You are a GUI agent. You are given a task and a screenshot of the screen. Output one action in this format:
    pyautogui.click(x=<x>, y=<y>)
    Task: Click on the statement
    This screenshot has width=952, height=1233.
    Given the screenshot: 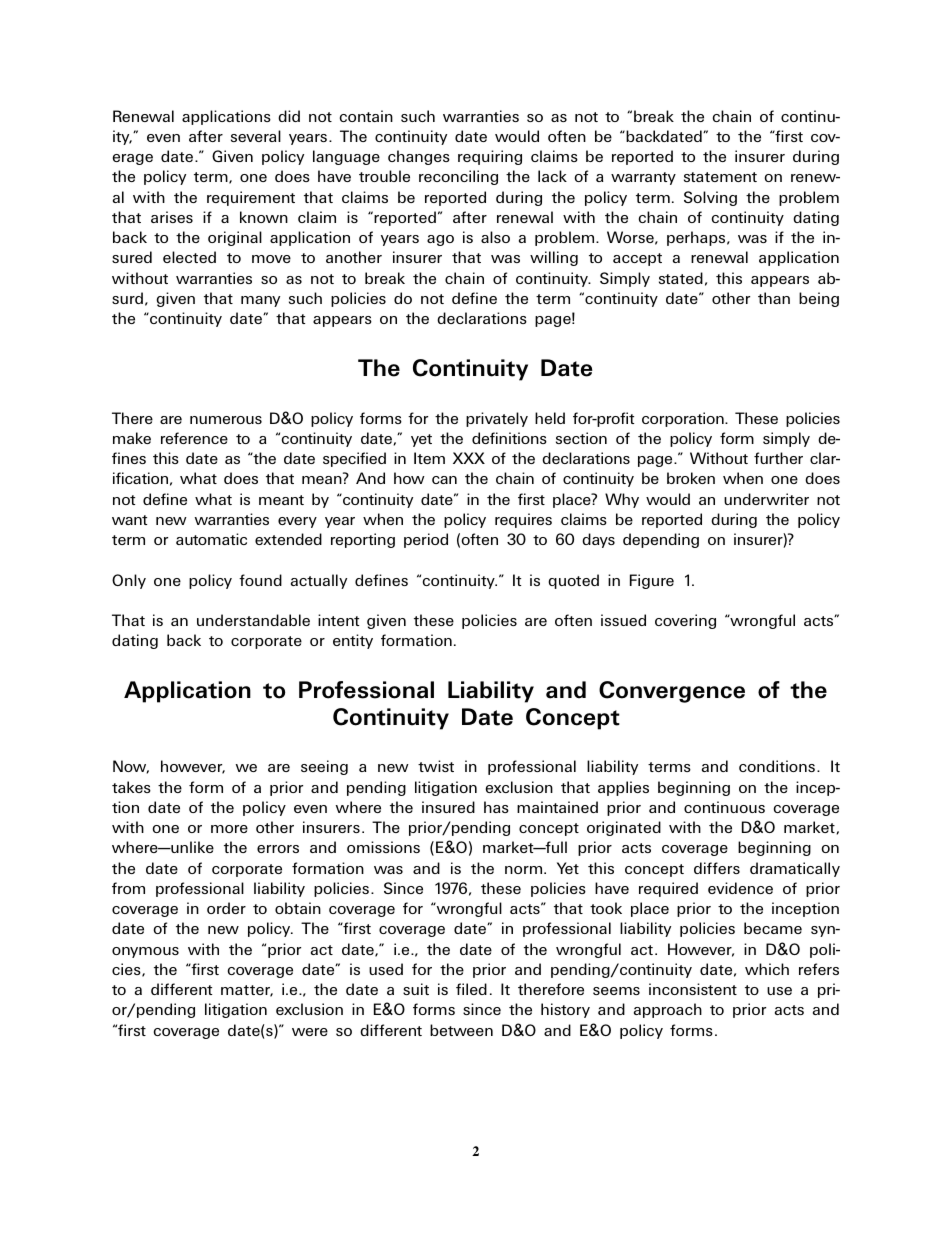 What is the action you would take?
    pyautogui.click(x=720, y=177)
